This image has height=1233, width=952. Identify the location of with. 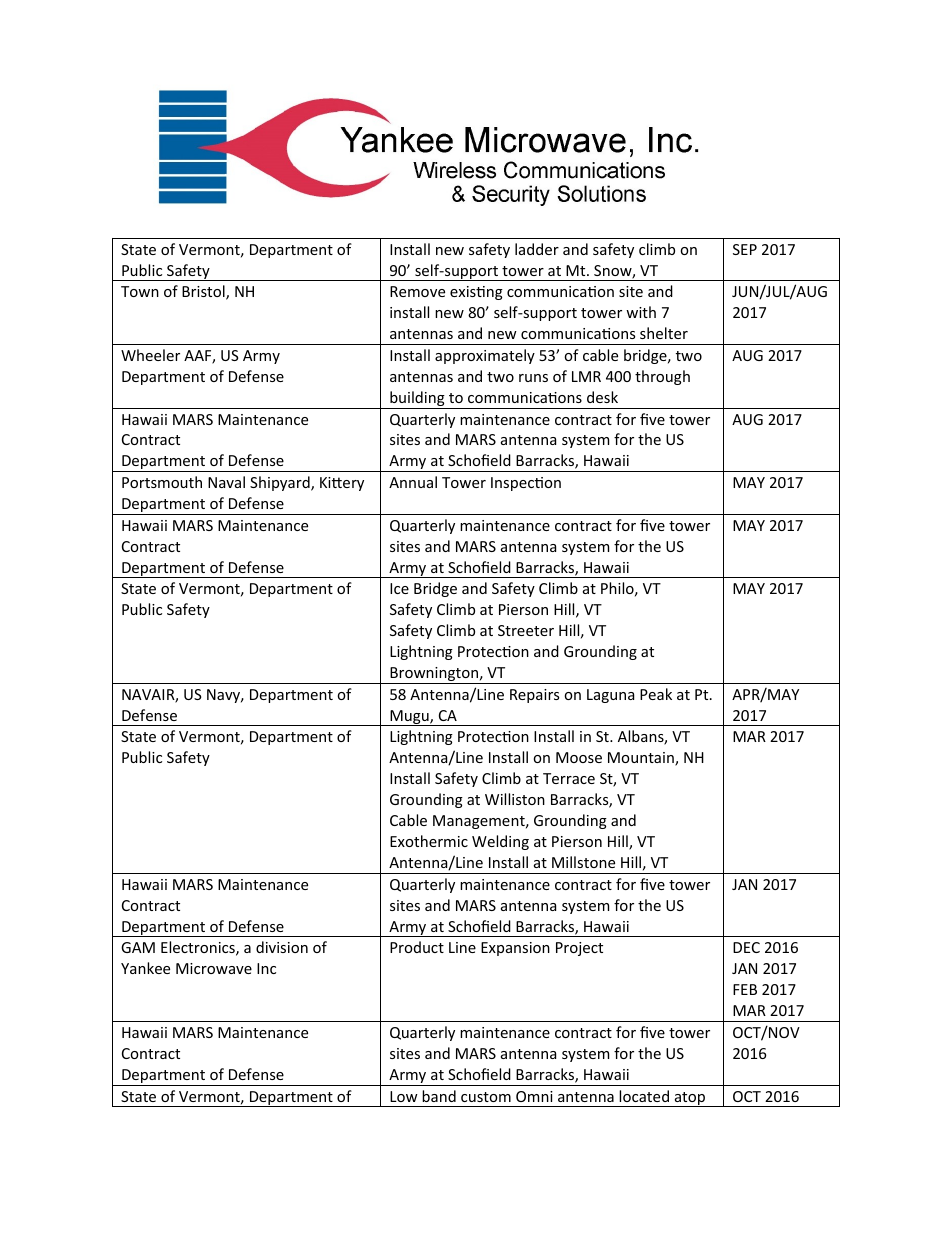
(641, 312).
